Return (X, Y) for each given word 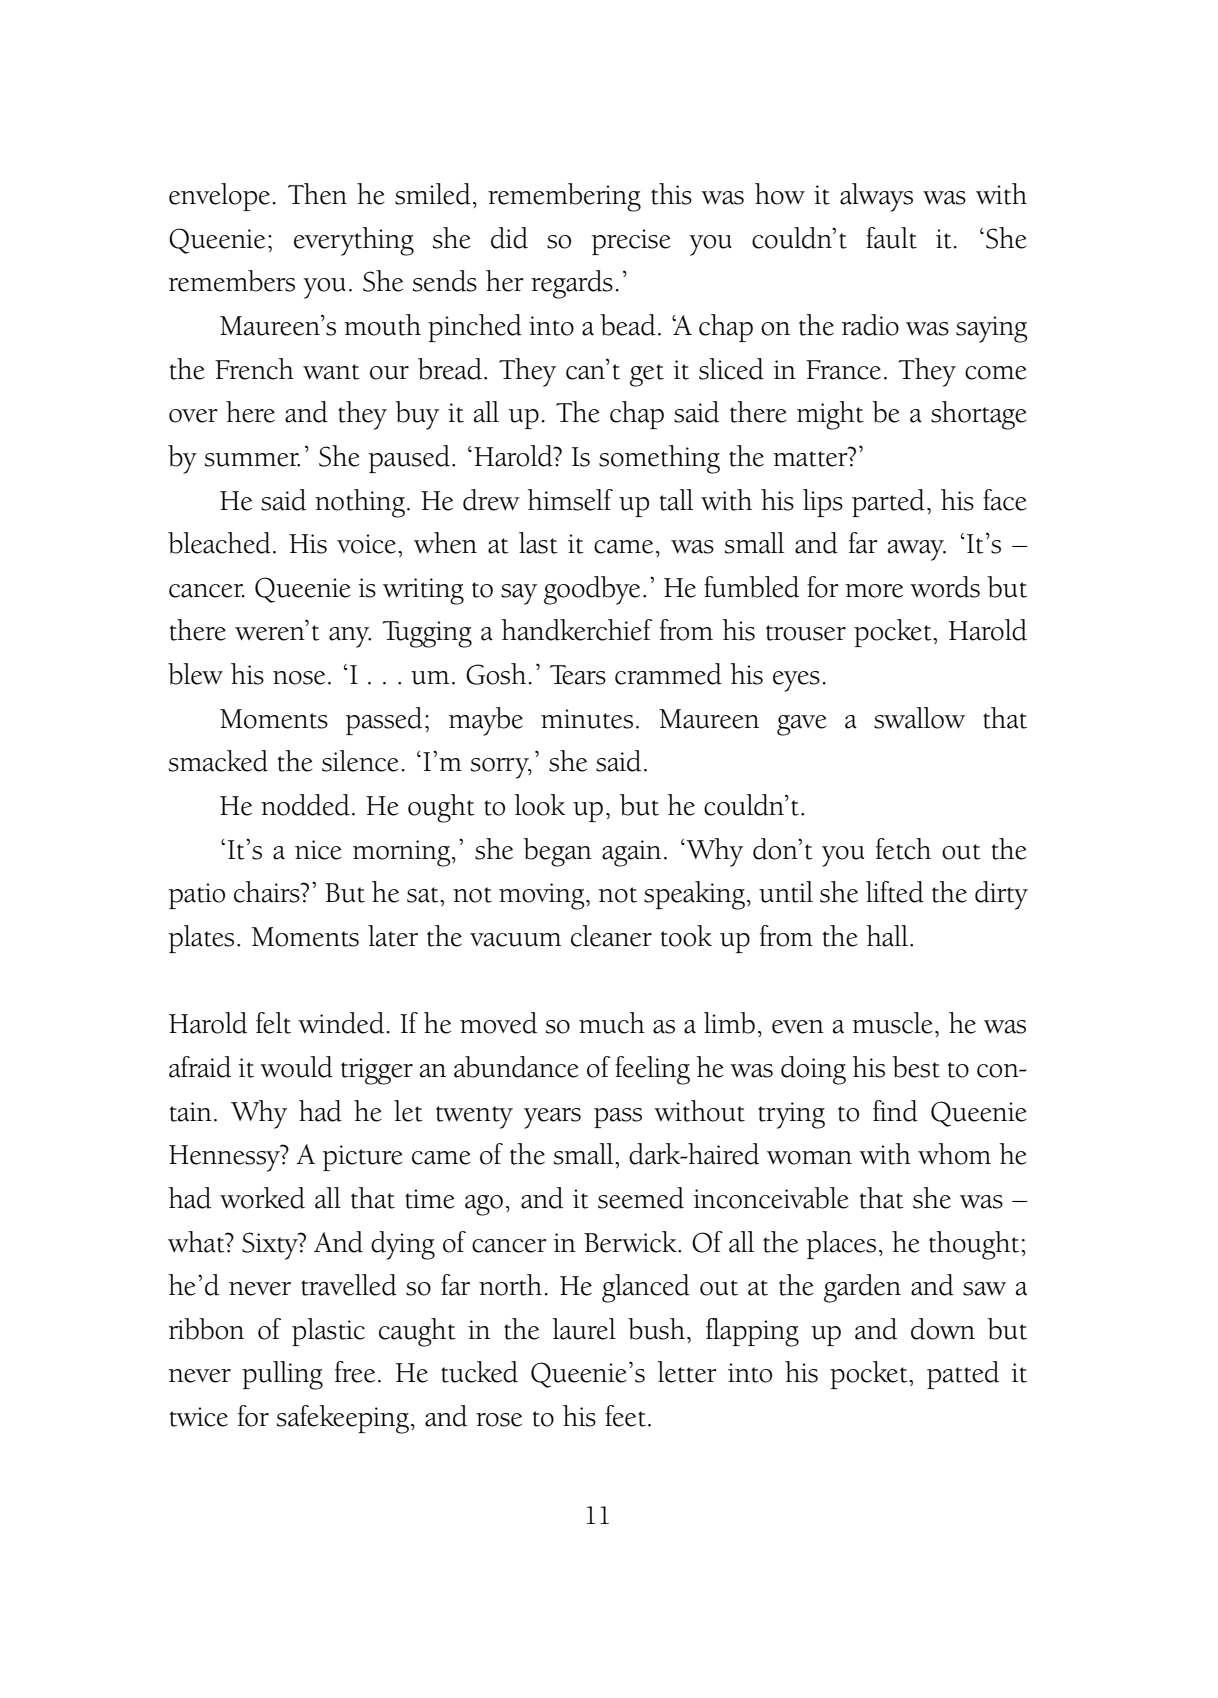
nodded (305, 805)
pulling (282, 1375)
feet (625, 1416)
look (539, 805)
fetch (903, 849)
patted (963, 1375)
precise (631, 242)
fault (891, 238)
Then (317, 194)
